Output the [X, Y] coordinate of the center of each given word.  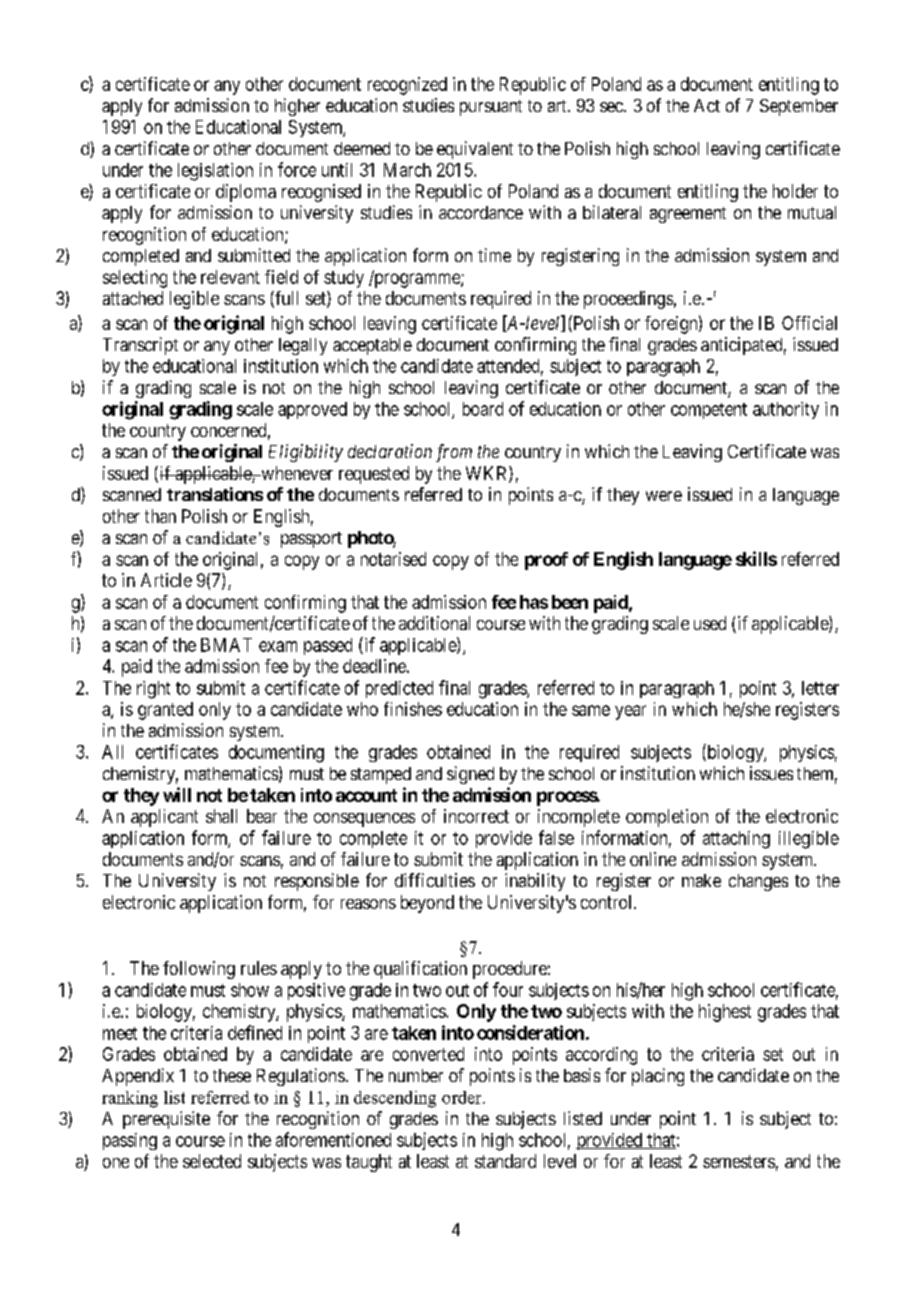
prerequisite [166, 1120]
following [199, 970]
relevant [230, 277]
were [664, 496]
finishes [413, 709]
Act [707, 105]
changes [758, 882]
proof [546, 561]
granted [165, 711]
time [494, 255]
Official [809, 323]
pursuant [491, 108]
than [160, 516]
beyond [427, 904]
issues [771, 773]
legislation [215, 172]
